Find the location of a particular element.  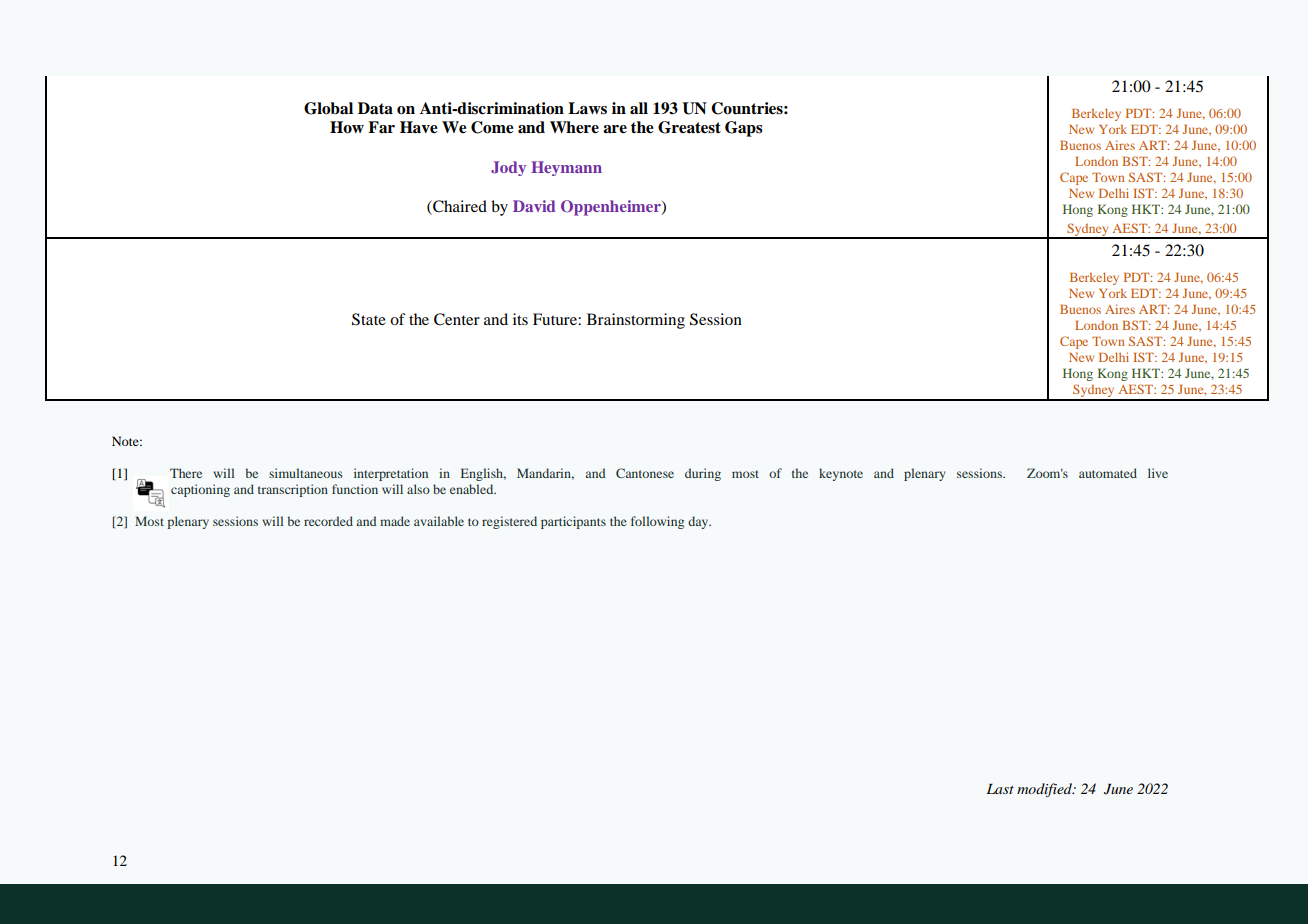

How is located at coordinates (347, 127).
